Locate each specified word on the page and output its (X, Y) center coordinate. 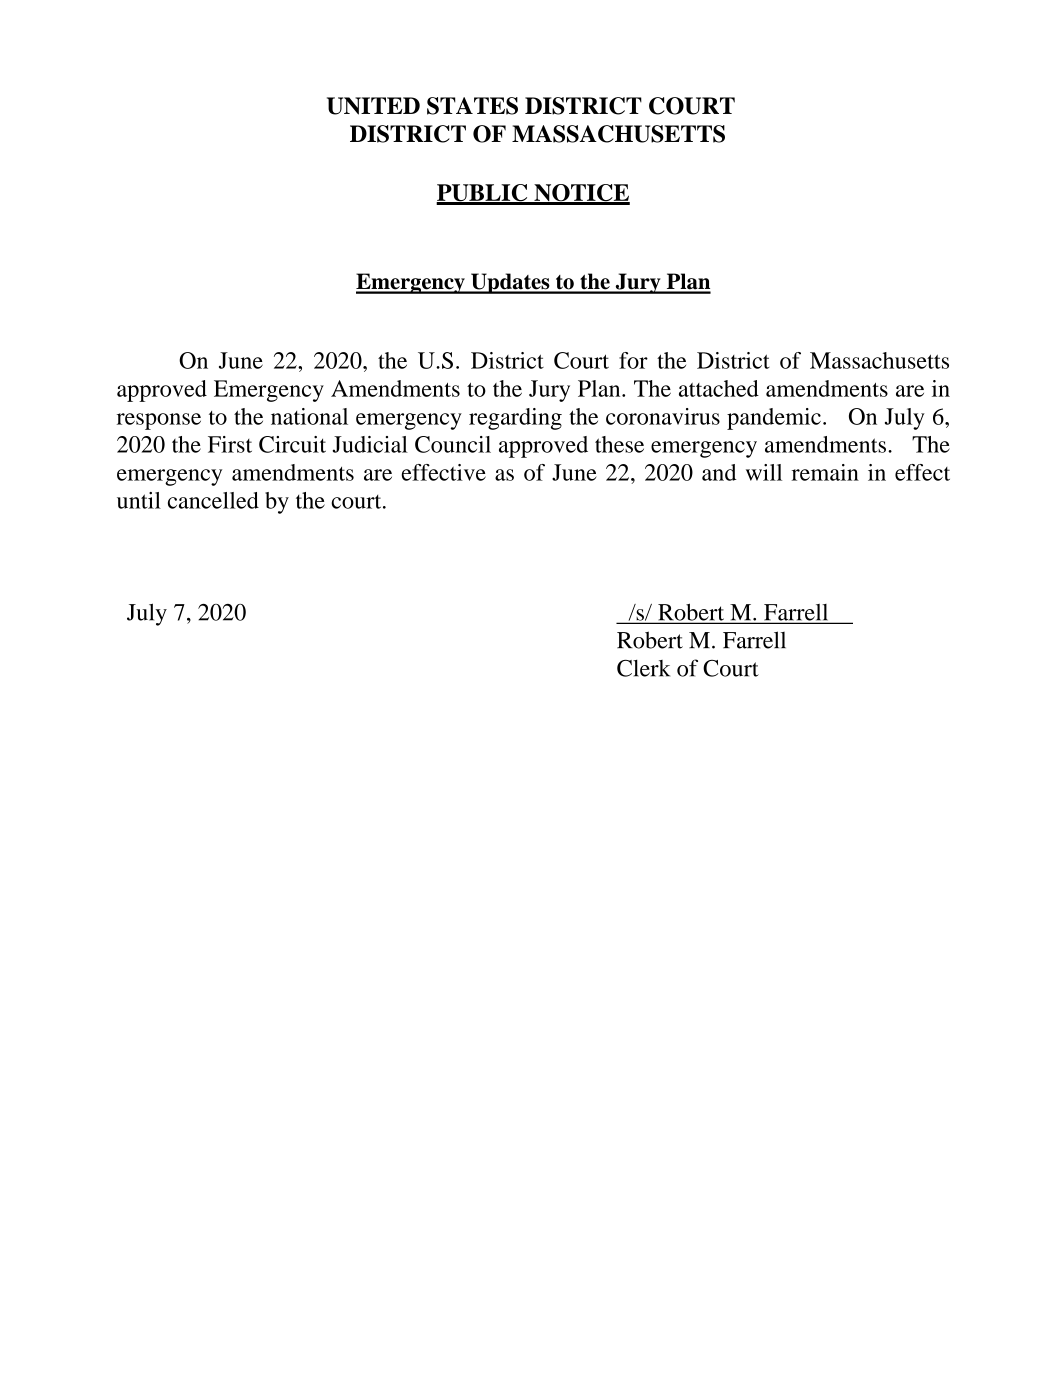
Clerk (643, 668)
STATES (472, 106)
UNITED (373, 106)
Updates (510, 283)
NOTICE (581, 194)
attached (719, 388)
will (764, 472)
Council (453, 444)
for (633, 360)
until (139, 500)
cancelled (213, 500)
